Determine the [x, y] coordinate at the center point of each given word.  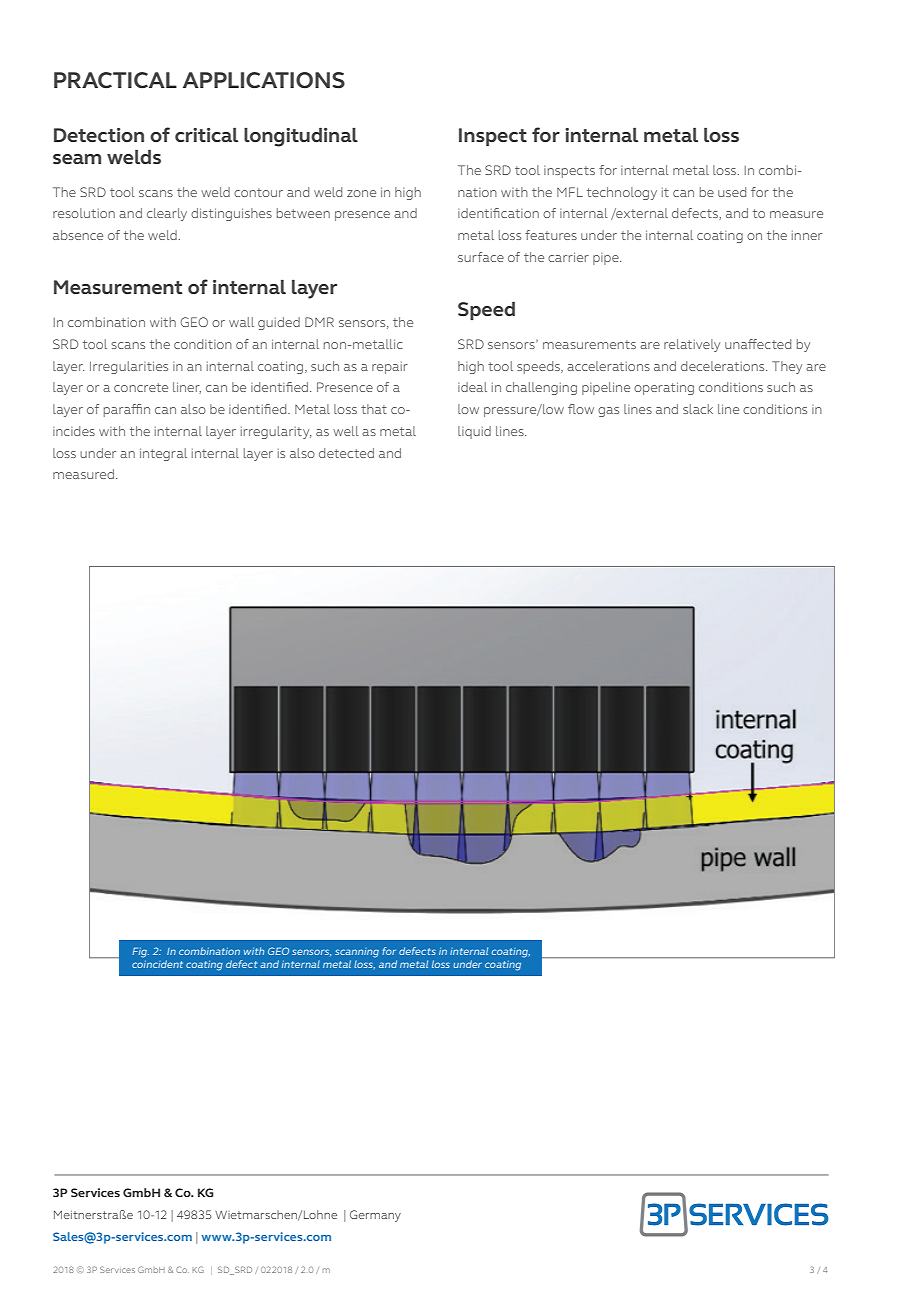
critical [206, 135]
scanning [357, 953]
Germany [375, 1216]
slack [698, 409]
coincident [157, 964]
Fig [140, 952]
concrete [141, 387]
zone [361, 193]
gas [608, 412]
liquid [474, 432]
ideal [472, 387]
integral [163, 454]
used [732, 192]
